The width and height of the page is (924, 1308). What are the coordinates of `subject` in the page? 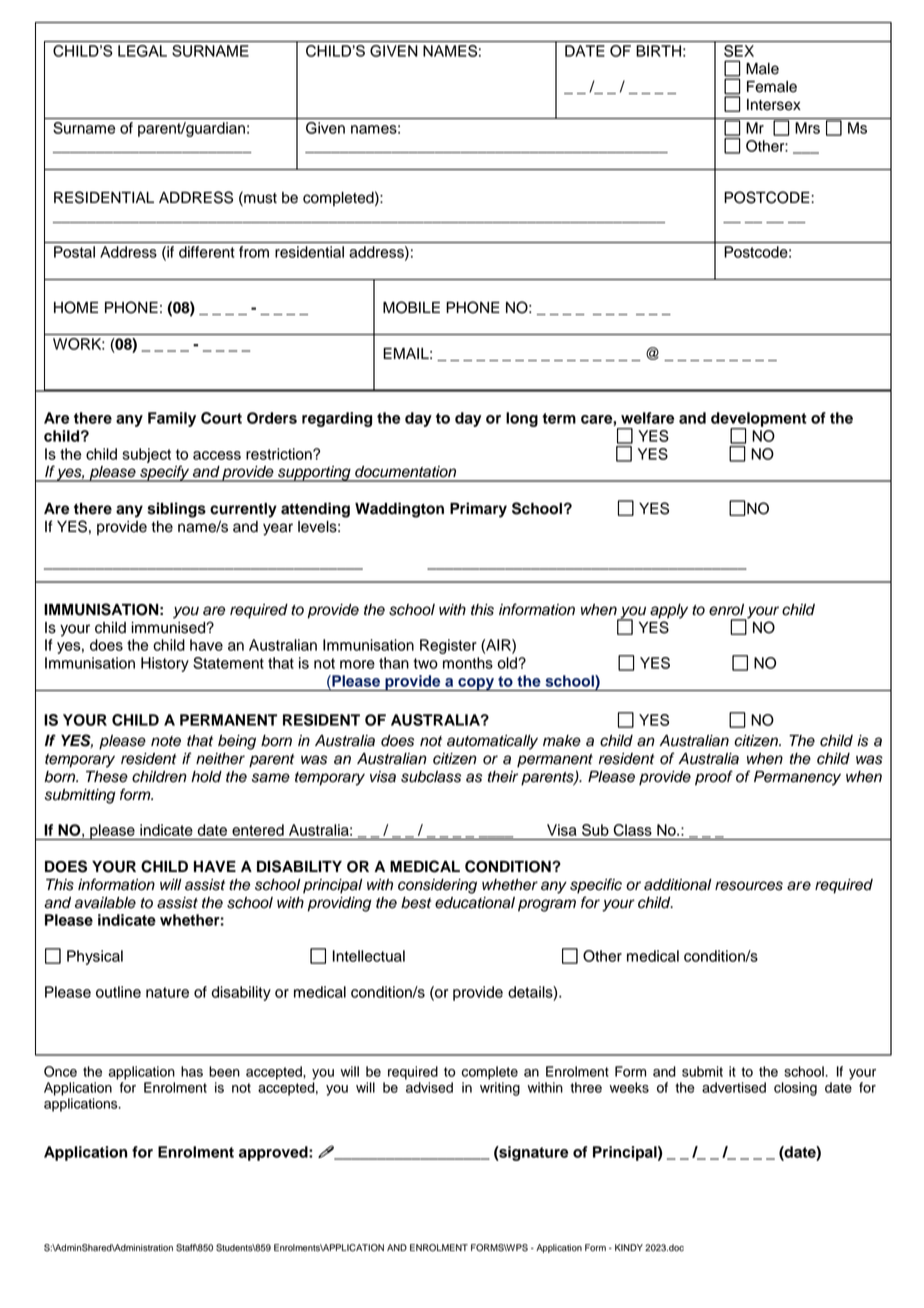 It's located at (146, 455).
